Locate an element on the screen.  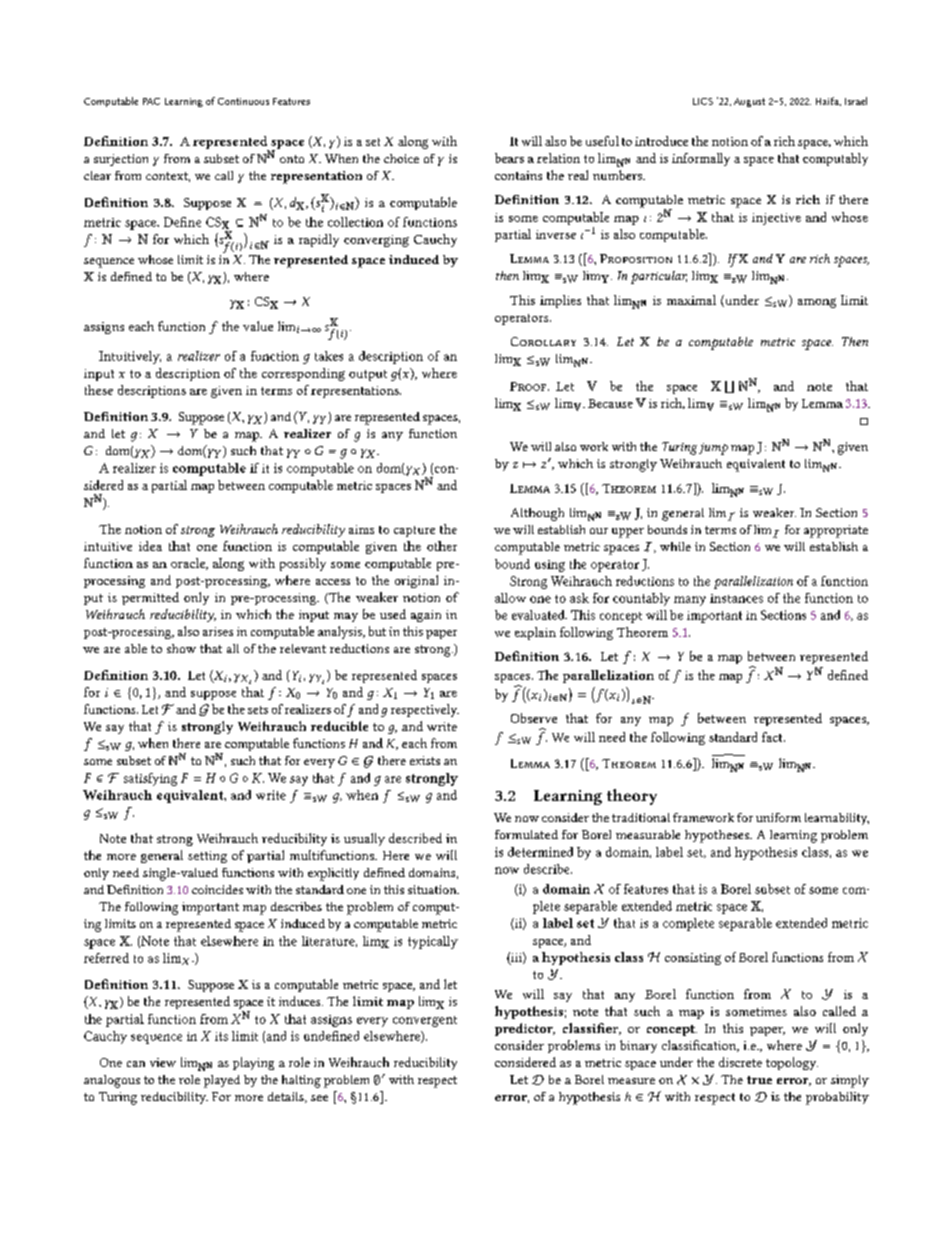
predictor is located at coordinates (525, 1029).
